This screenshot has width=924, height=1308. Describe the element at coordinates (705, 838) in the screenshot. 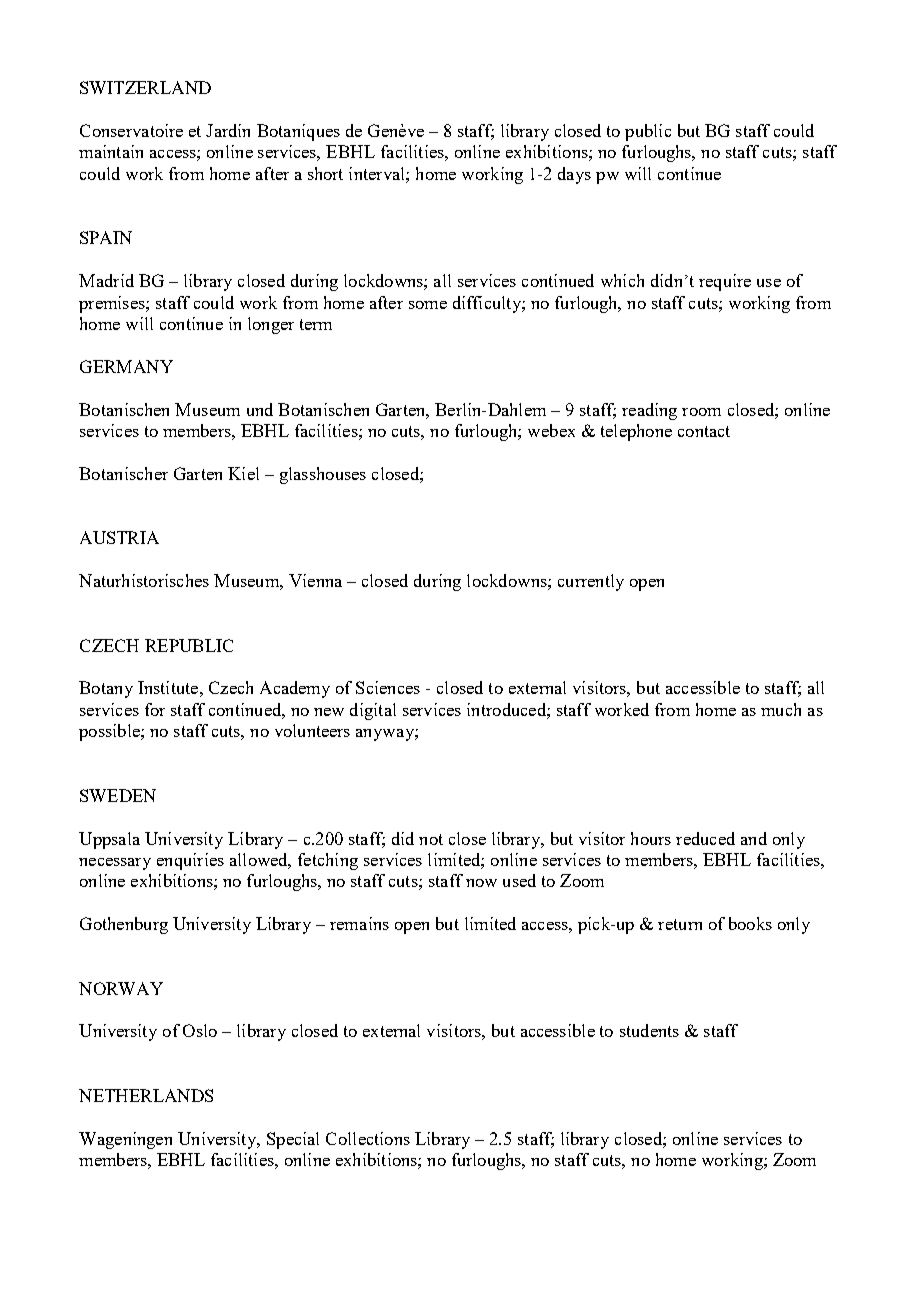

I see `reduced` at that location.
